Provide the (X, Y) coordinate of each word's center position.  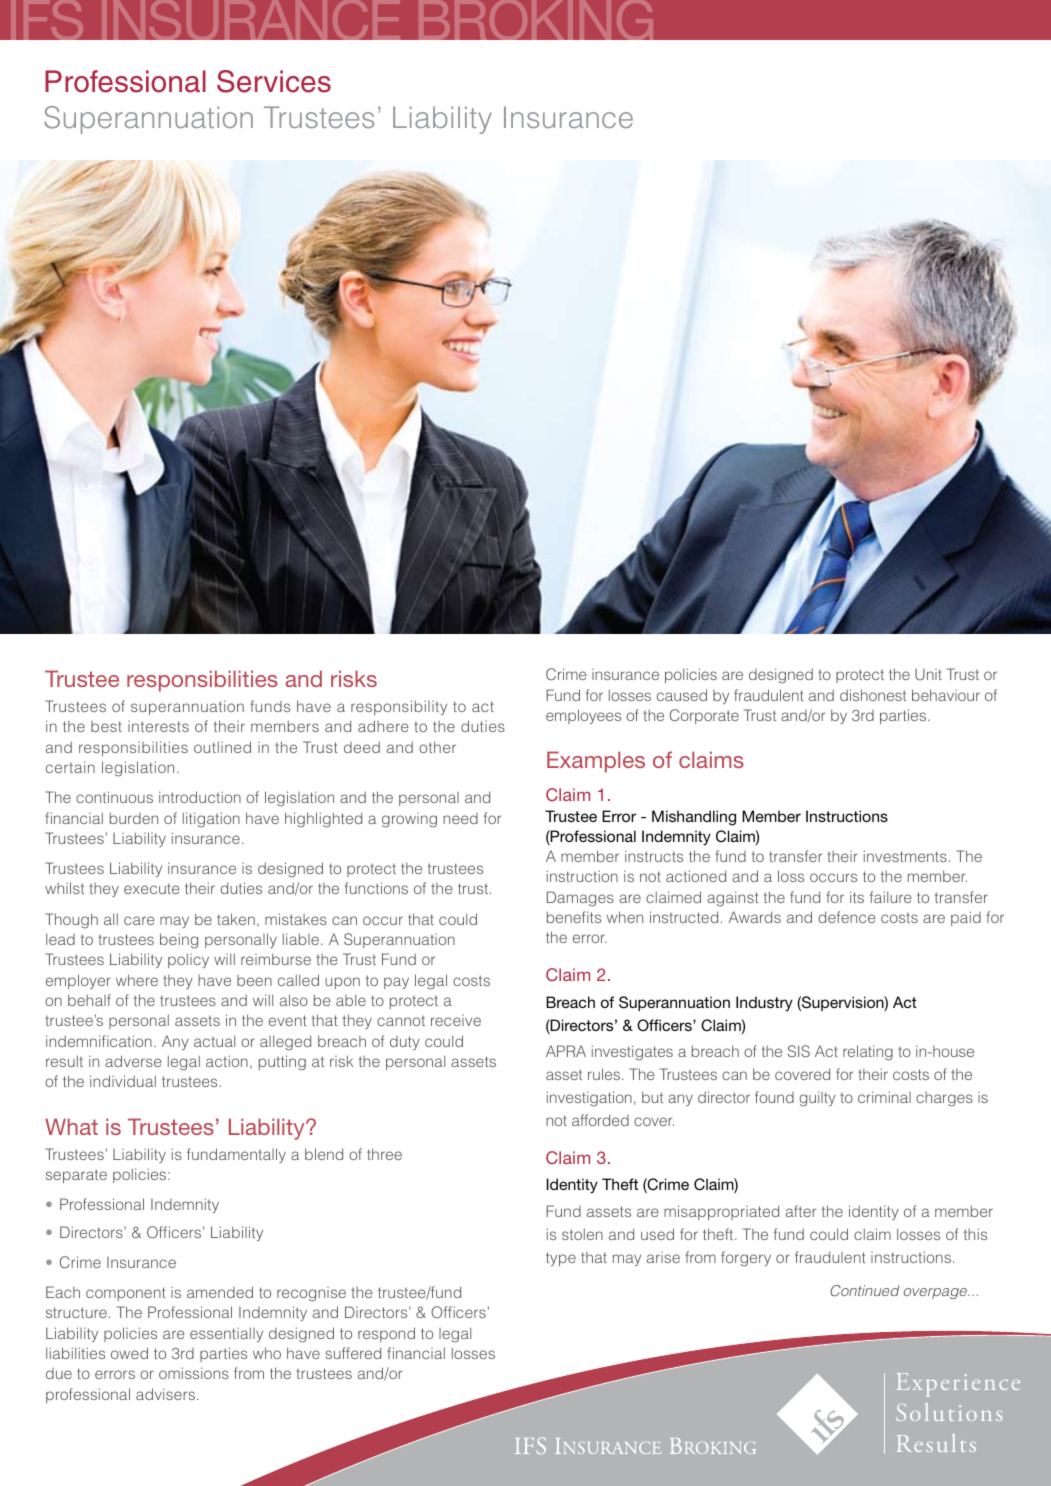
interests (158, 726)
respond (386, 1334)
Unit (928, 674)
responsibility (399, 707)
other (437, 747)
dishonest (873, 695)
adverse (133, 1061)
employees (583, 716)
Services (274, 81)
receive (456, 1020)
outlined (222, 747)
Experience (958, 1384)
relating (868, 1053)
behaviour (946, 695)
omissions (194, 1373)
